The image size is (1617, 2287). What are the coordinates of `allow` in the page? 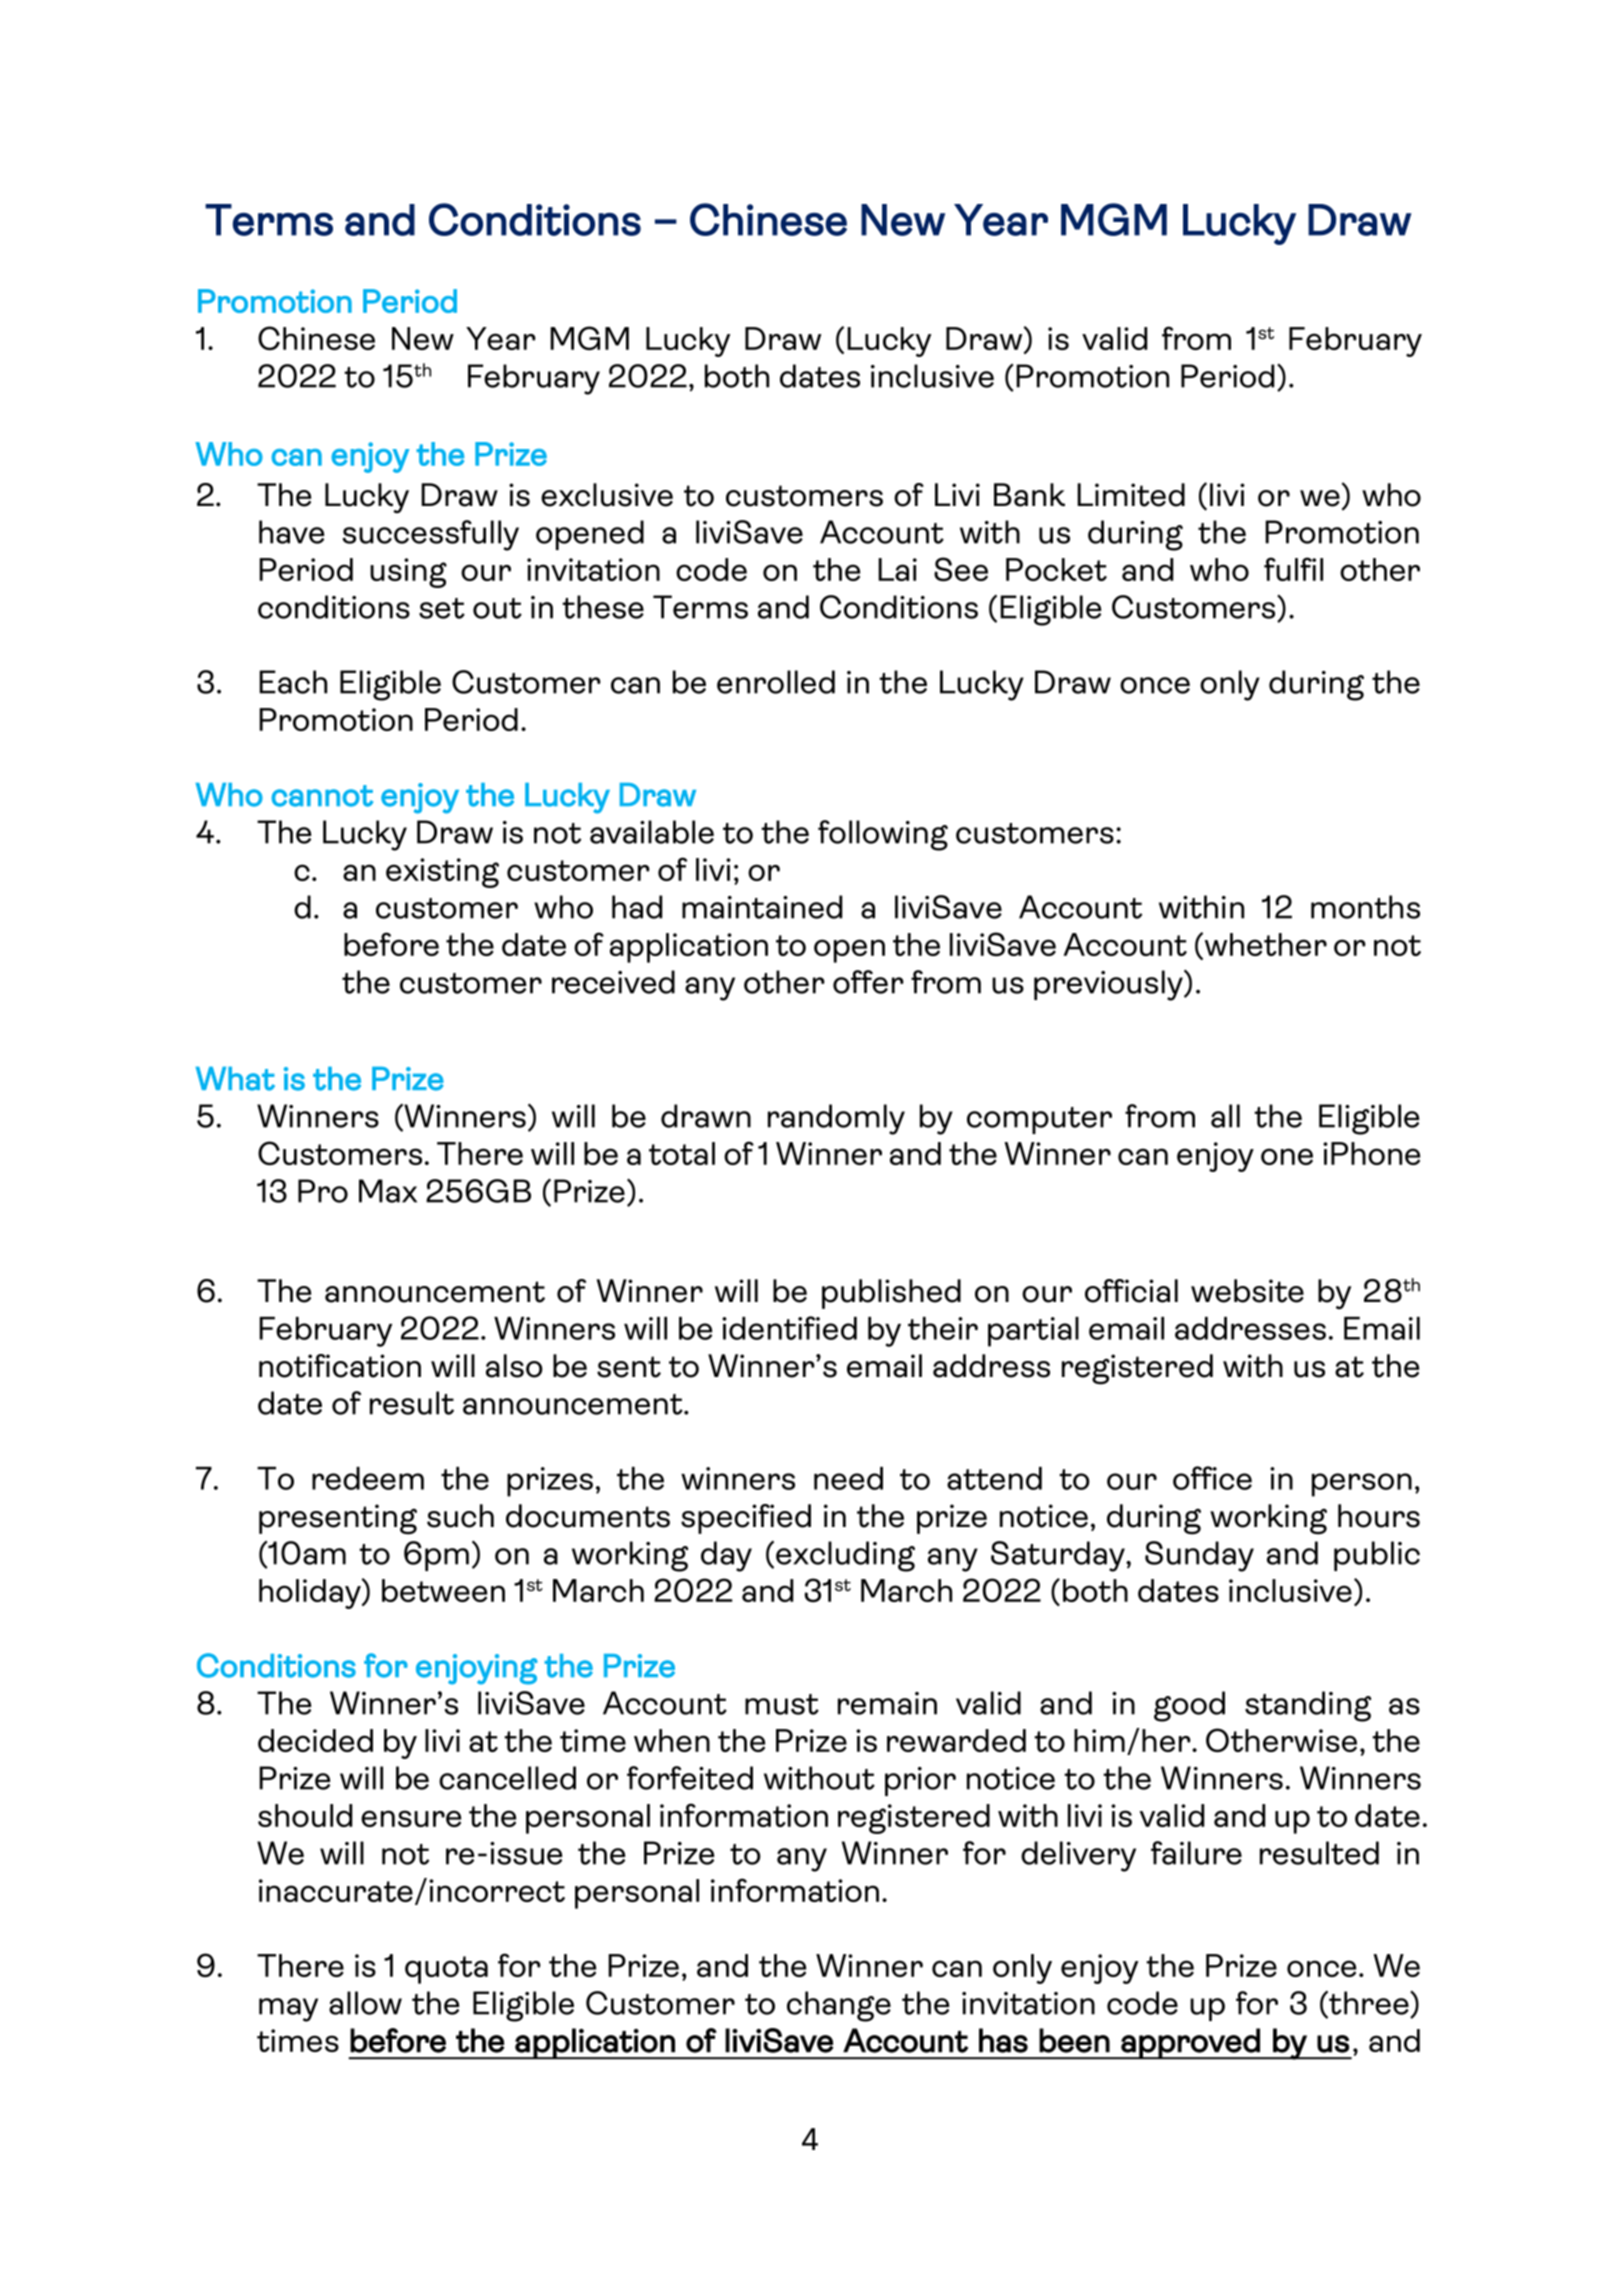 It's located at (365, 2003).
